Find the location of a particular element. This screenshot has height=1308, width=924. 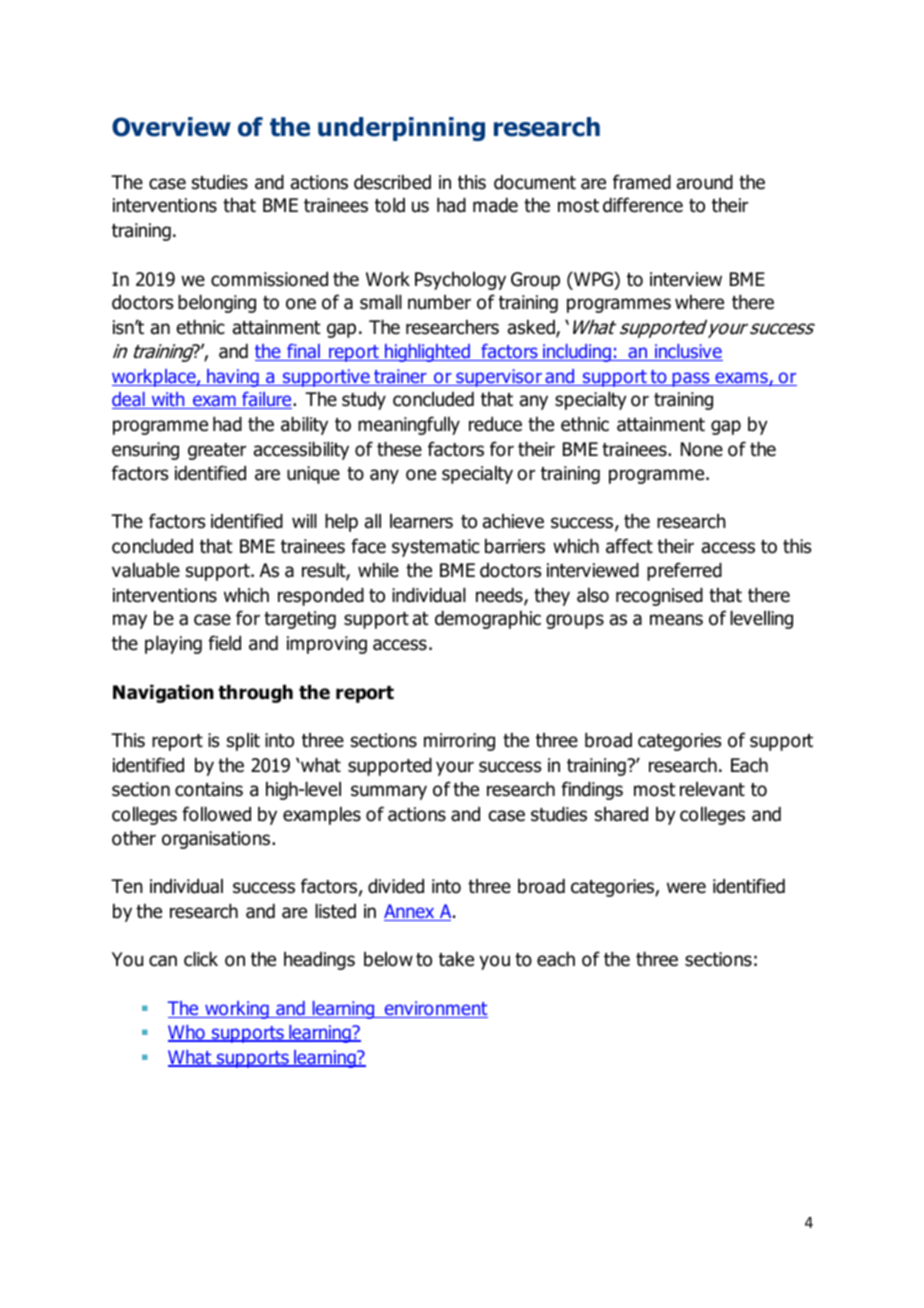

valuable is located at coordinates (146, 570).
